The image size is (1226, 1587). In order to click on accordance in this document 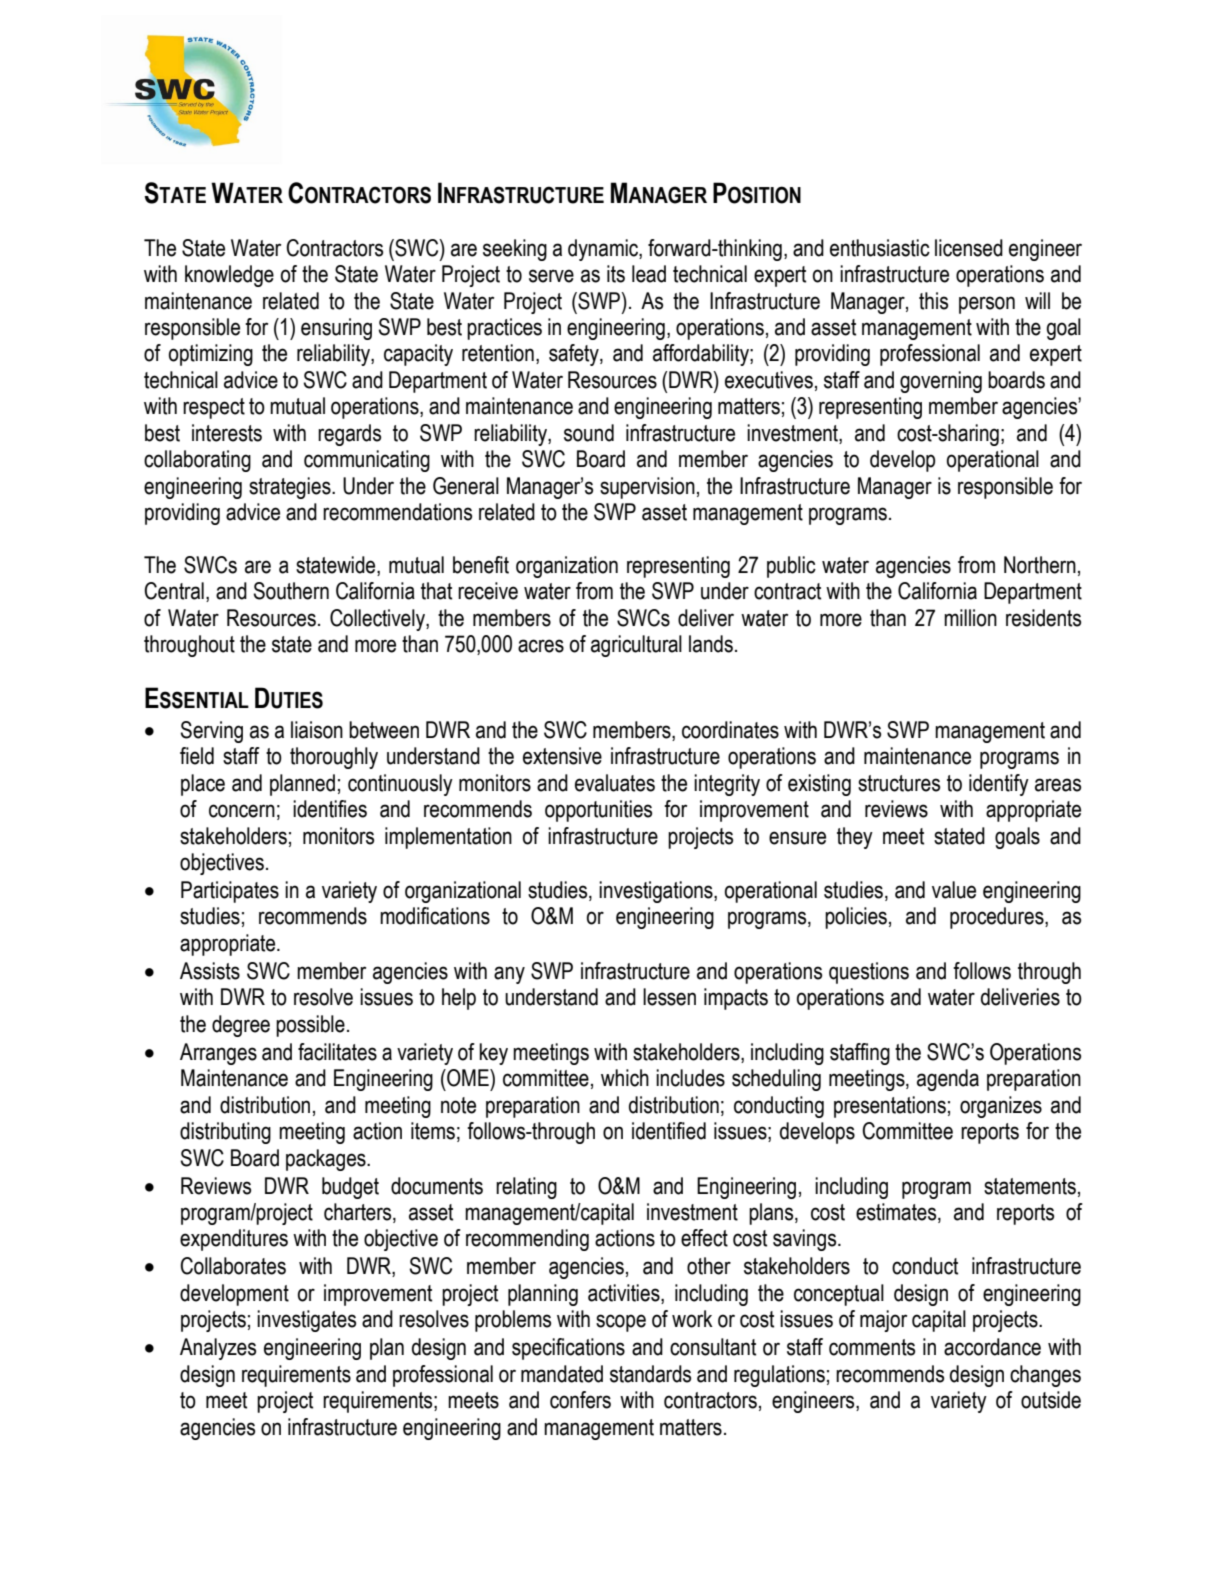, I will do `click(992, 1347)`.
